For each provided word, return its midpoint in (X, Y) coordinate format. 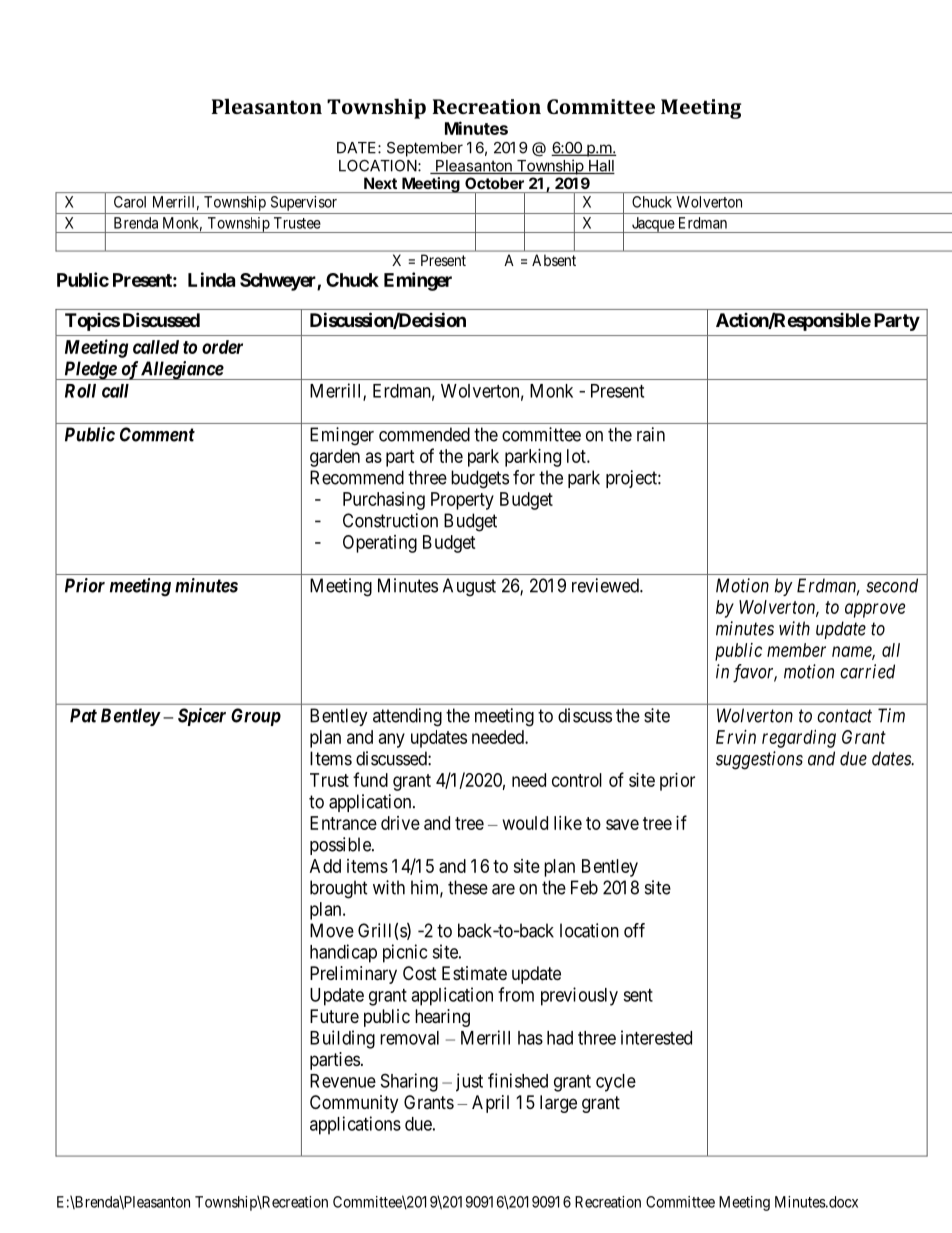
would (525, 823)
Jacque (652, 225)
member (796, 650)
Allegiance (182, 370)
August (469, 587)
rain (651, 434)
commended (424, 434)
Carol (130, 202)
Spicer (202, 717)
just (469, 1082)
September (425, 149)
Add (325, 866)
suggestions (759, 760)
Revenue (343, 1081)
